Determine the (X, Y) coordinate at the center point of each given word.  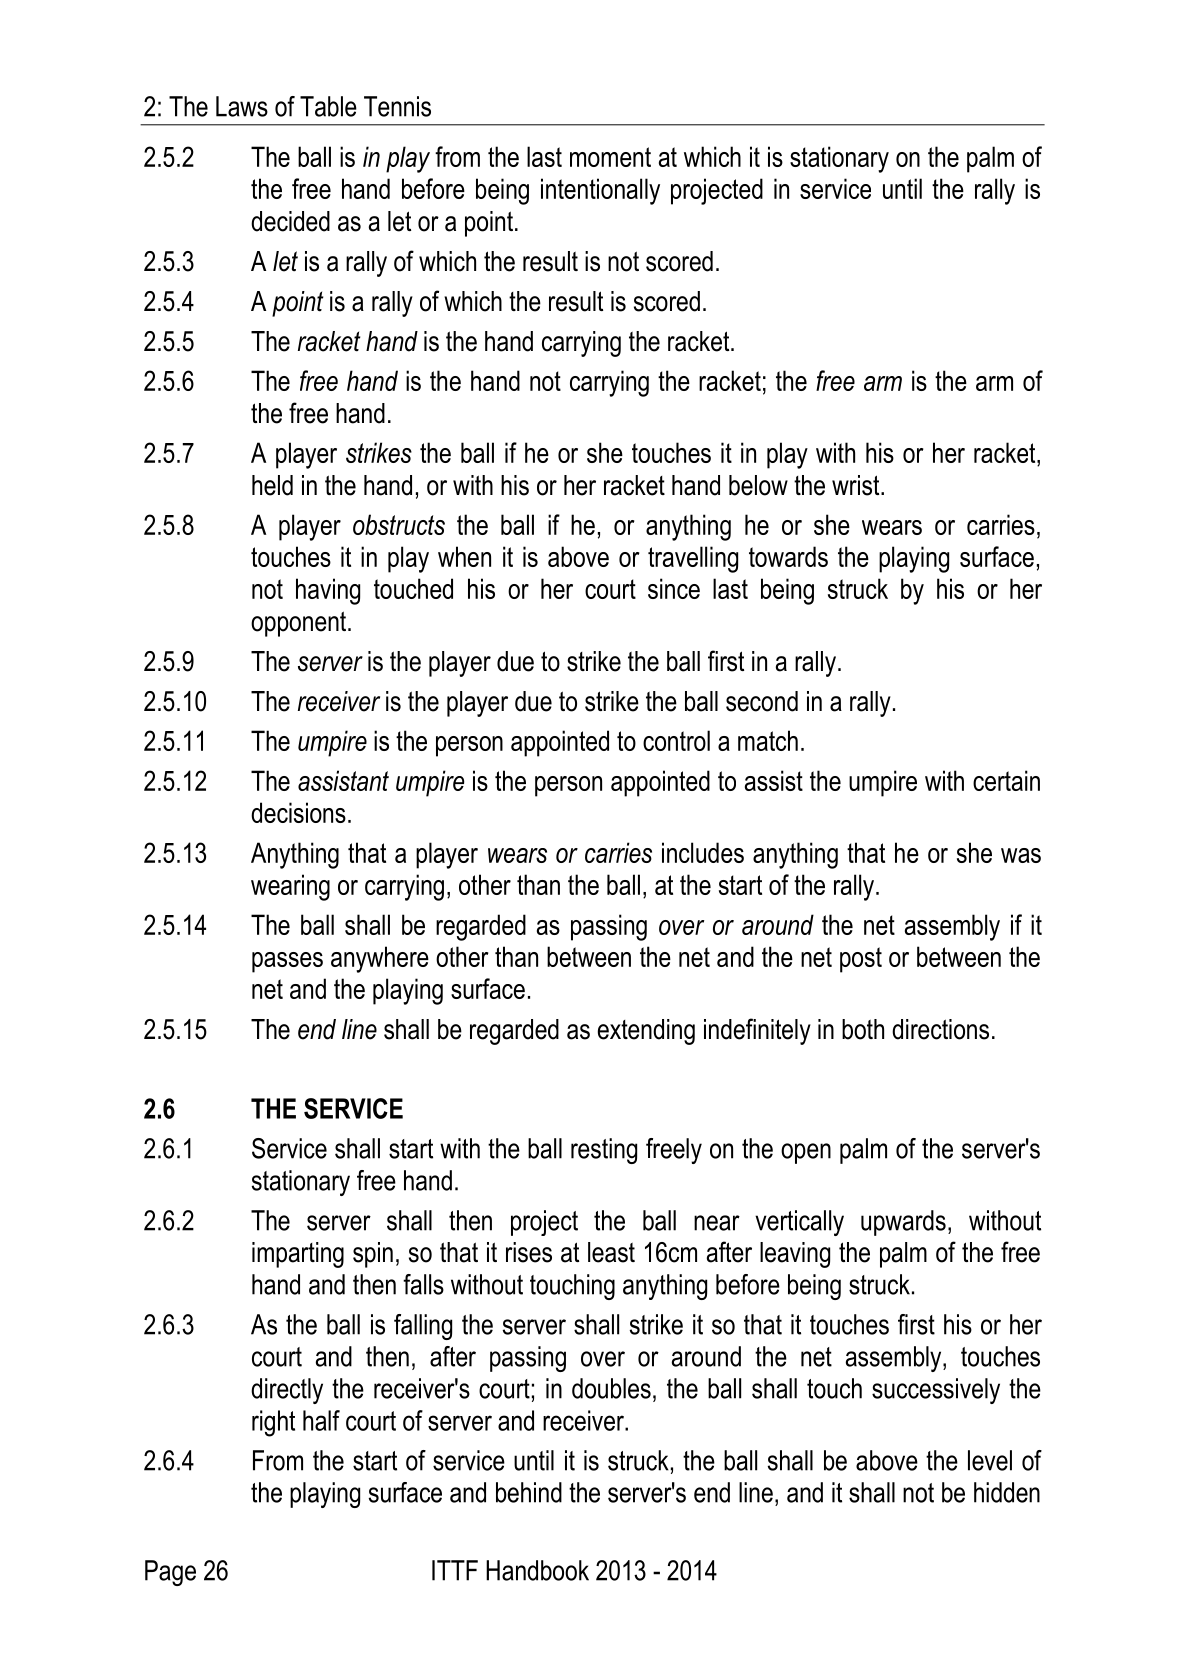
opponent (300, 624)
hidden (1007, 1492)
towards (788, 556)
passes (287, 962)
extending (646, 1032)
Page (170, 1573)
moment (610, 157)
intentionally (600, 191)
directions (940, 1029)
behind (529, 1492)
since (674, 588)
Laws (242, 106)
